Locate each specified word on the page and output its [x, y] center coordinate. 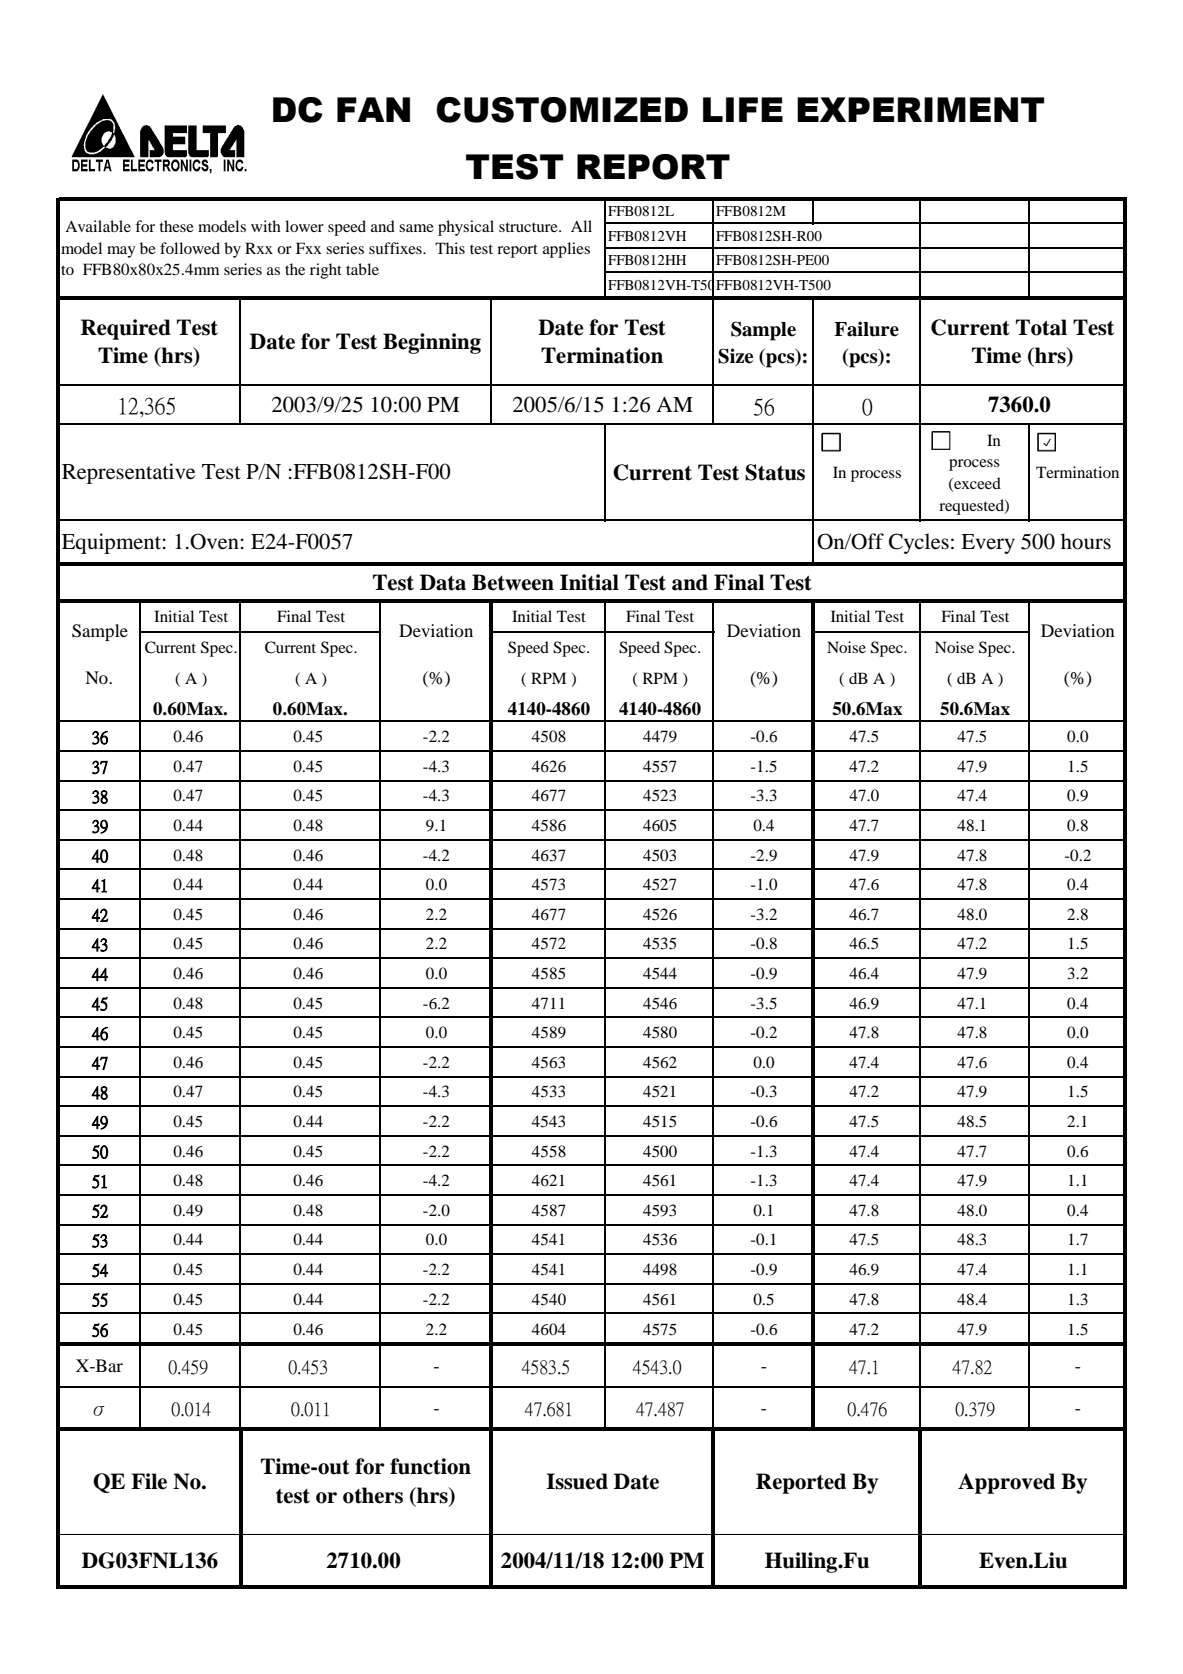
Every [988, 544]
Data [443, 582]
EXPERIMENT [920, 109]
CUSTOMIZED [562, 110]
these [177, 226]
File [149, 1481]
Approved [1006, 1483]
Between [513, 582]
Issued [577, 1481]
